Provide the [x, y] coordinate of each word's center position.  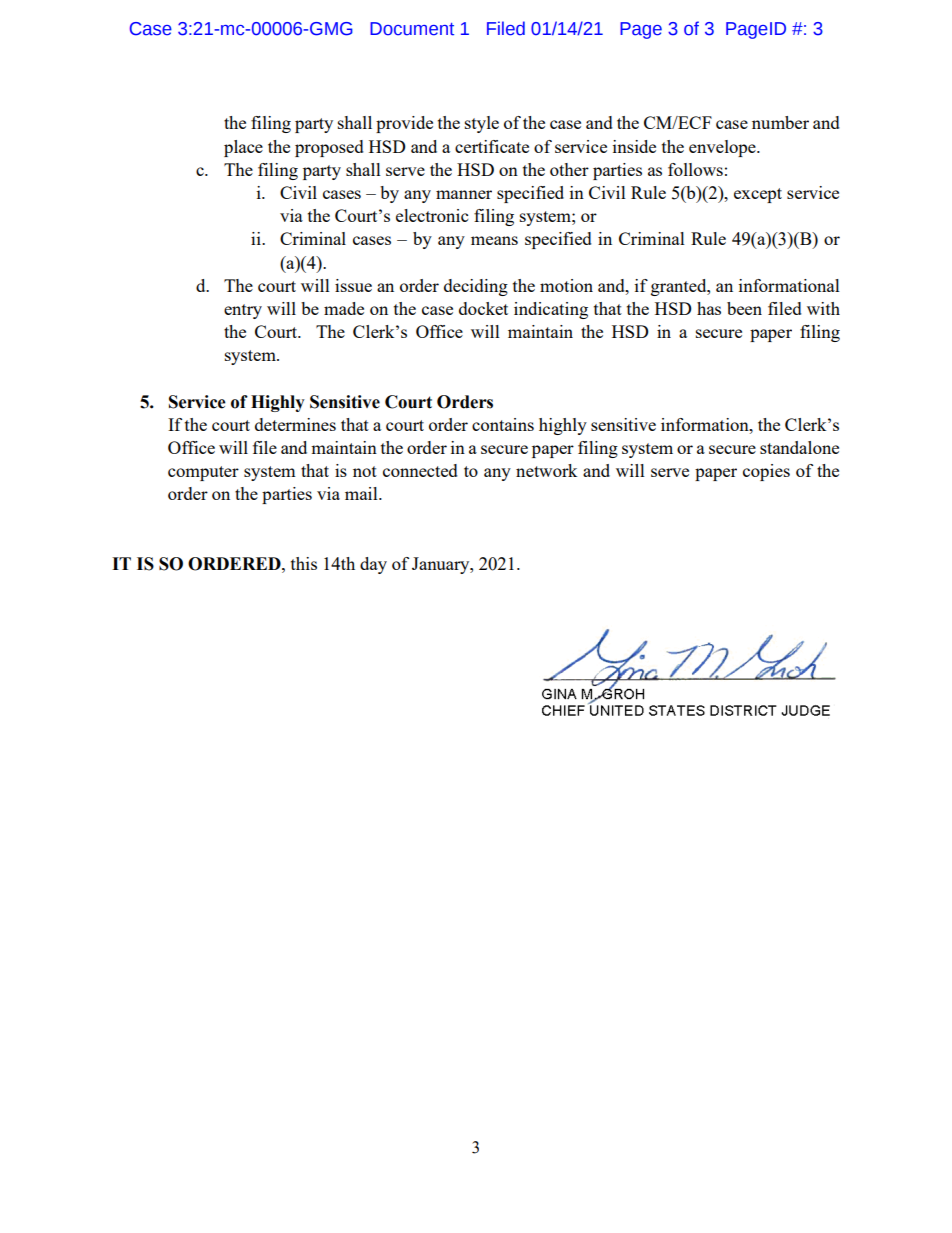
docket [483, 308]
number [780, 122]
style [482, 124]
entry [243, 311]
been [744, 308]
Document [412, 29]
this [304, 563]
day [373, 565]
